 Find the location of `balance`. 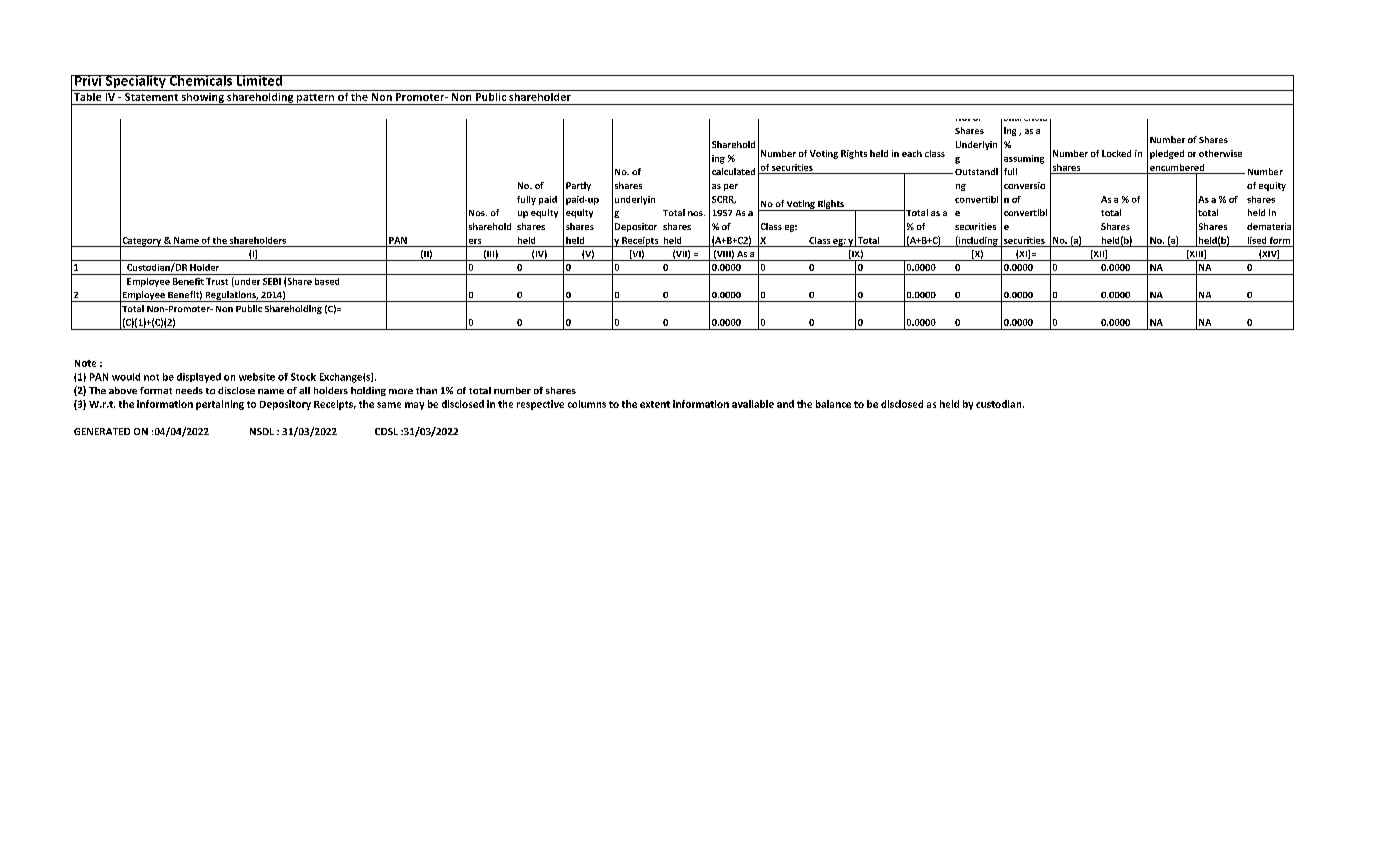

balance is located at coordinates (833, 404).
